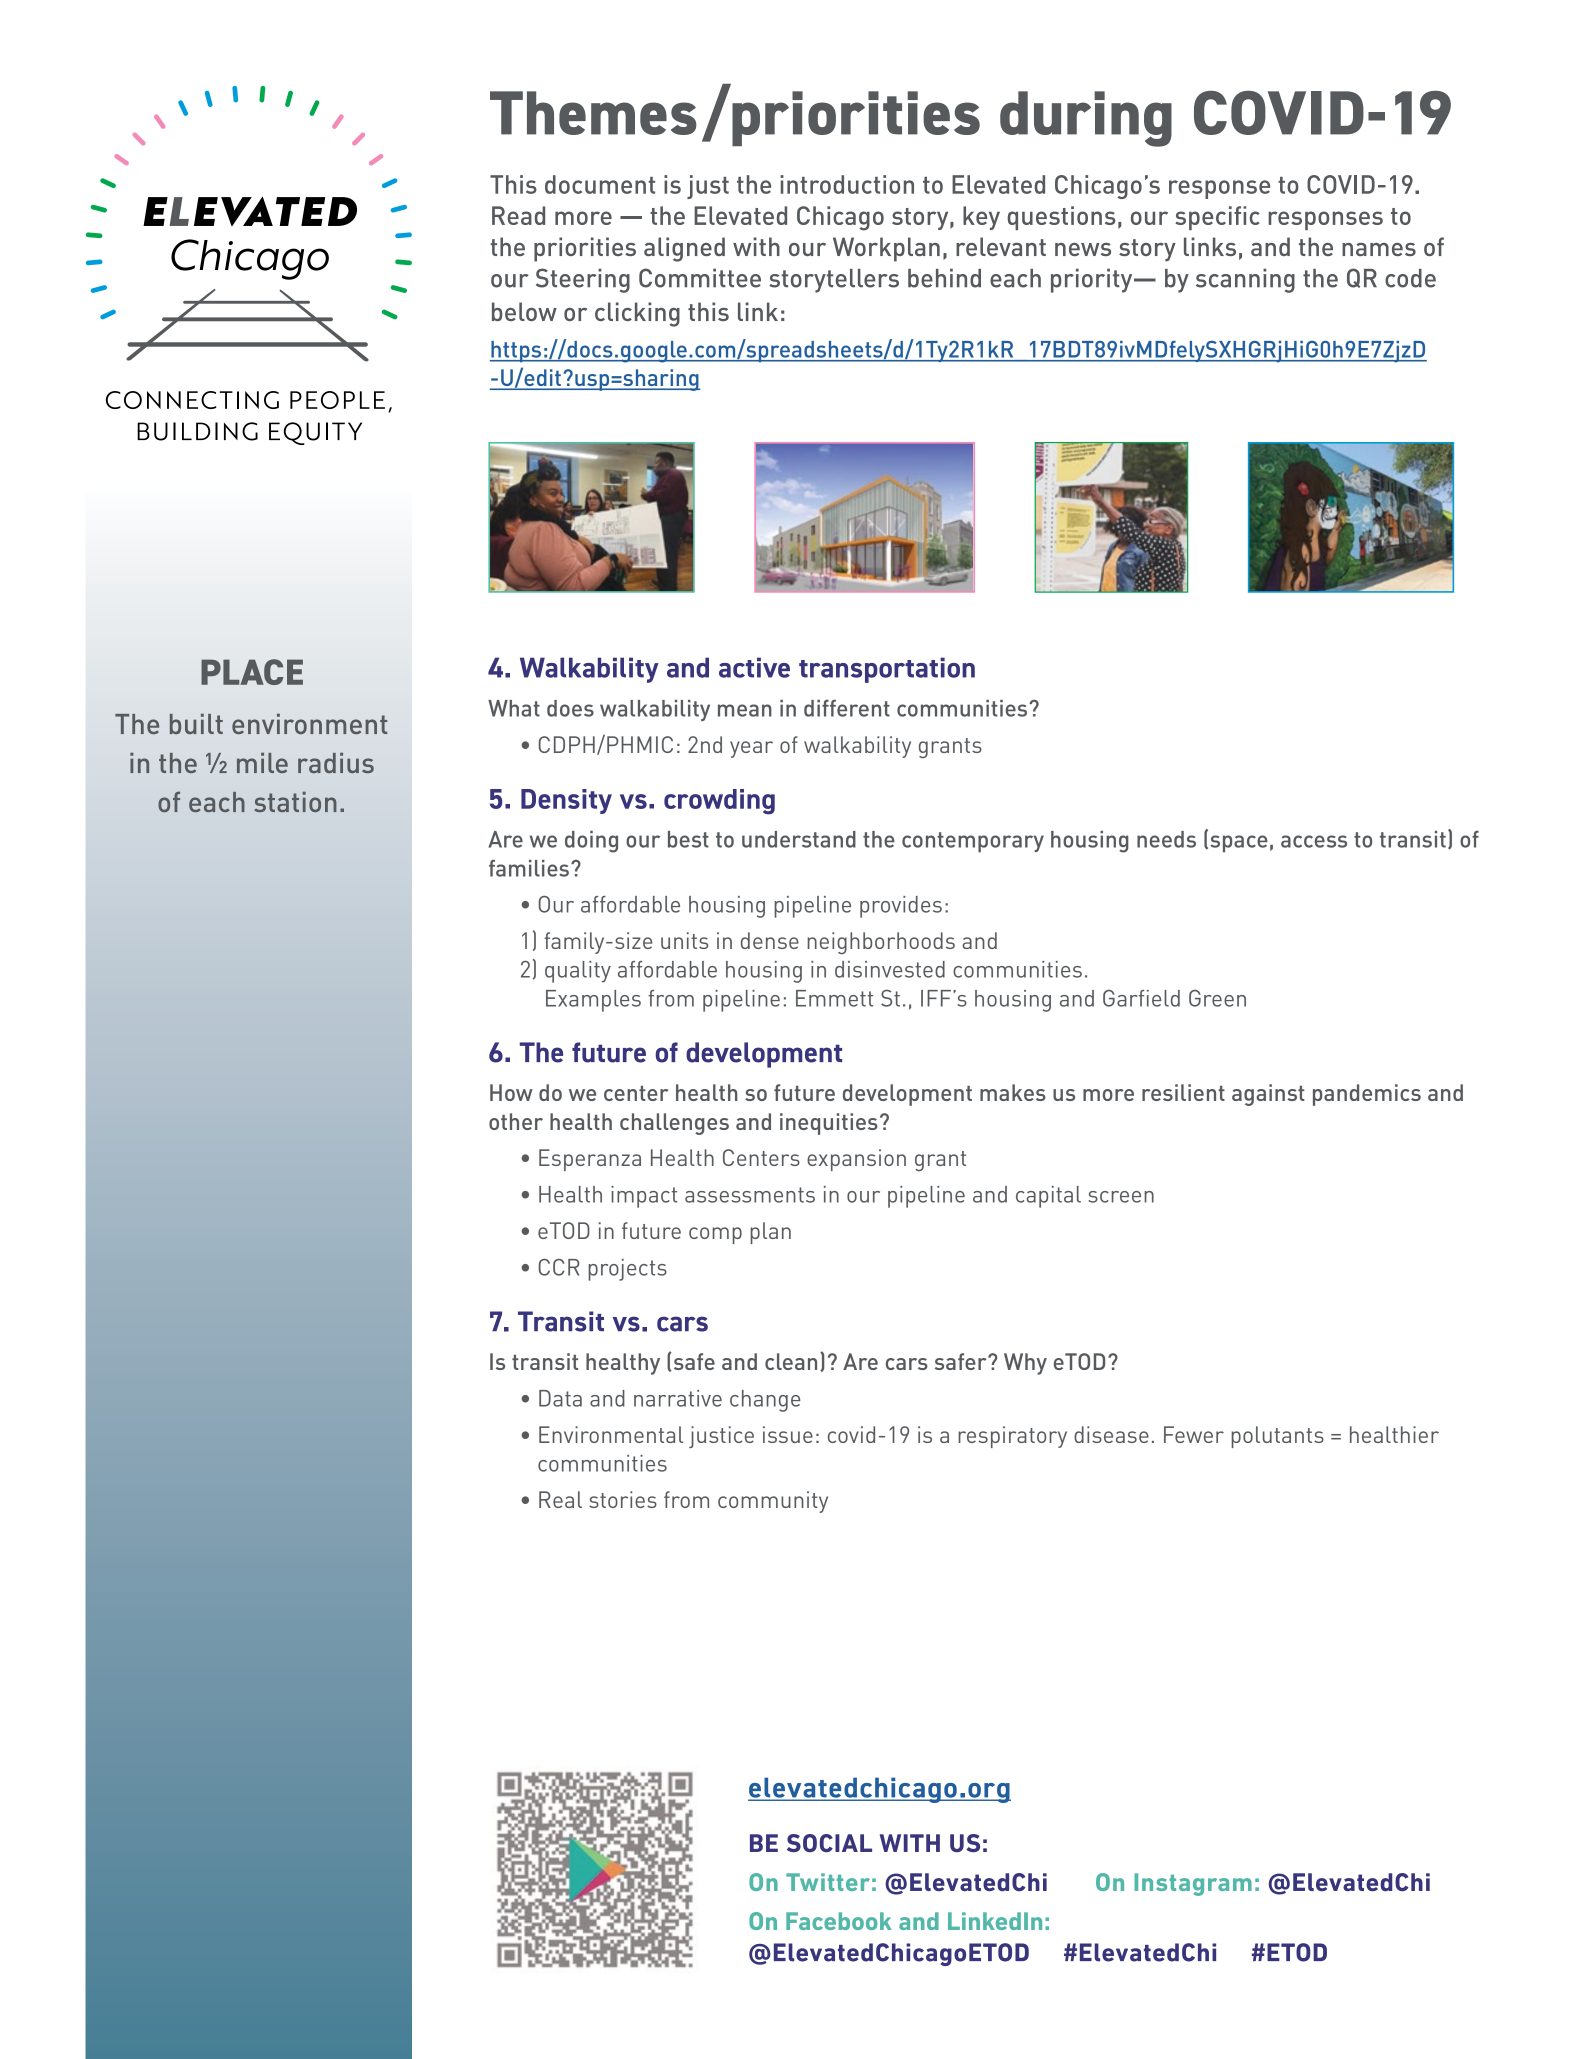 The height and width of the screenshot is (2059, 1591). Describe the element at coordinates (1217, 998) in the screenshot. I see `Green` at that location.
